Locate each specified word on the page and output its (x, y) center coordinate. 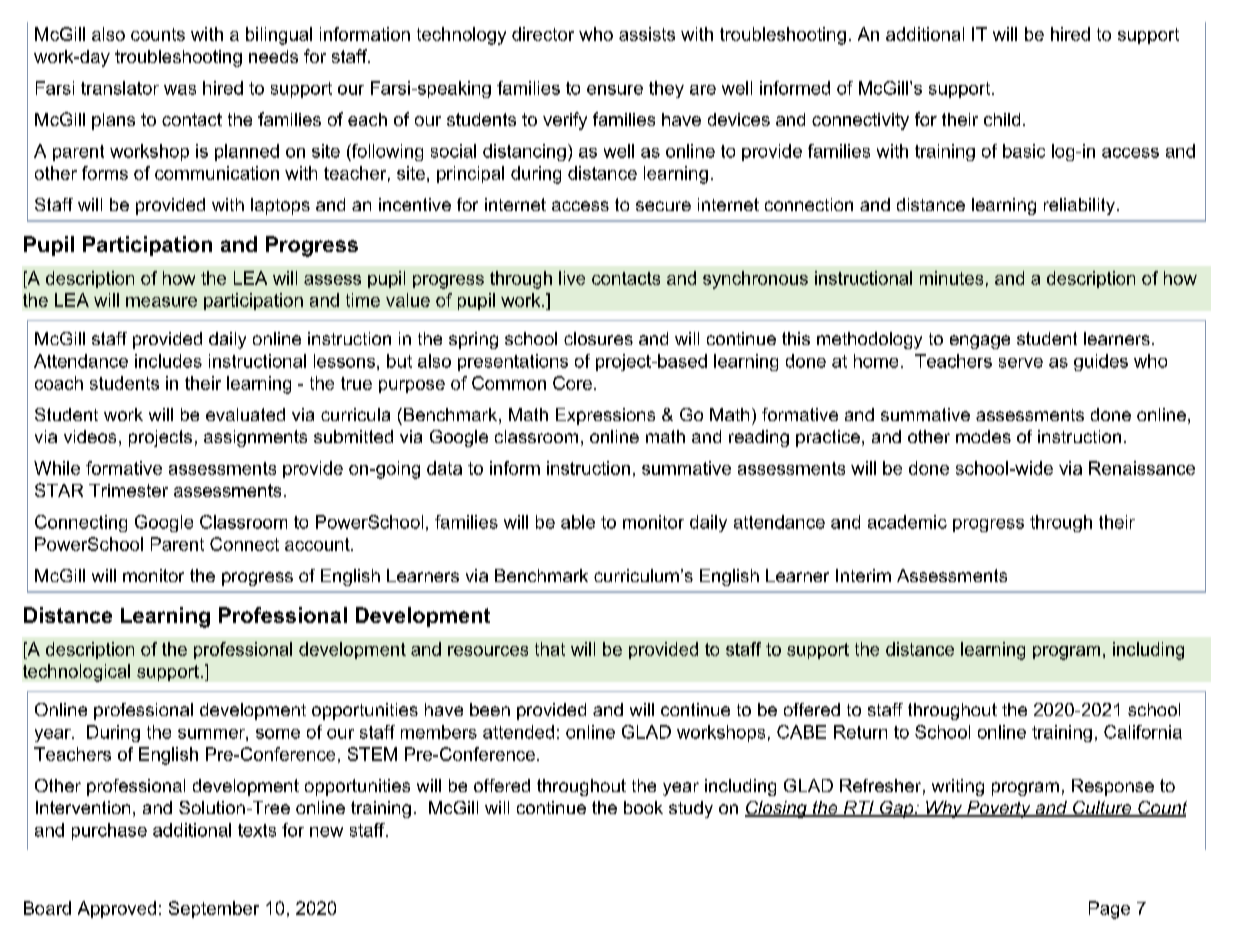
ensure (615, 90)
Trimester (128, 490)
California (1143, 732)
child (1002, 119)
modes (983, 436)
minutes (951, 278)
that (550, 649)
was (180, 90)
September (214, 909)
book (643, 807)
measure (161, 302)
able (578, 522)
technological (76, 673)
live (572, 278)
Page (1109, 910)
